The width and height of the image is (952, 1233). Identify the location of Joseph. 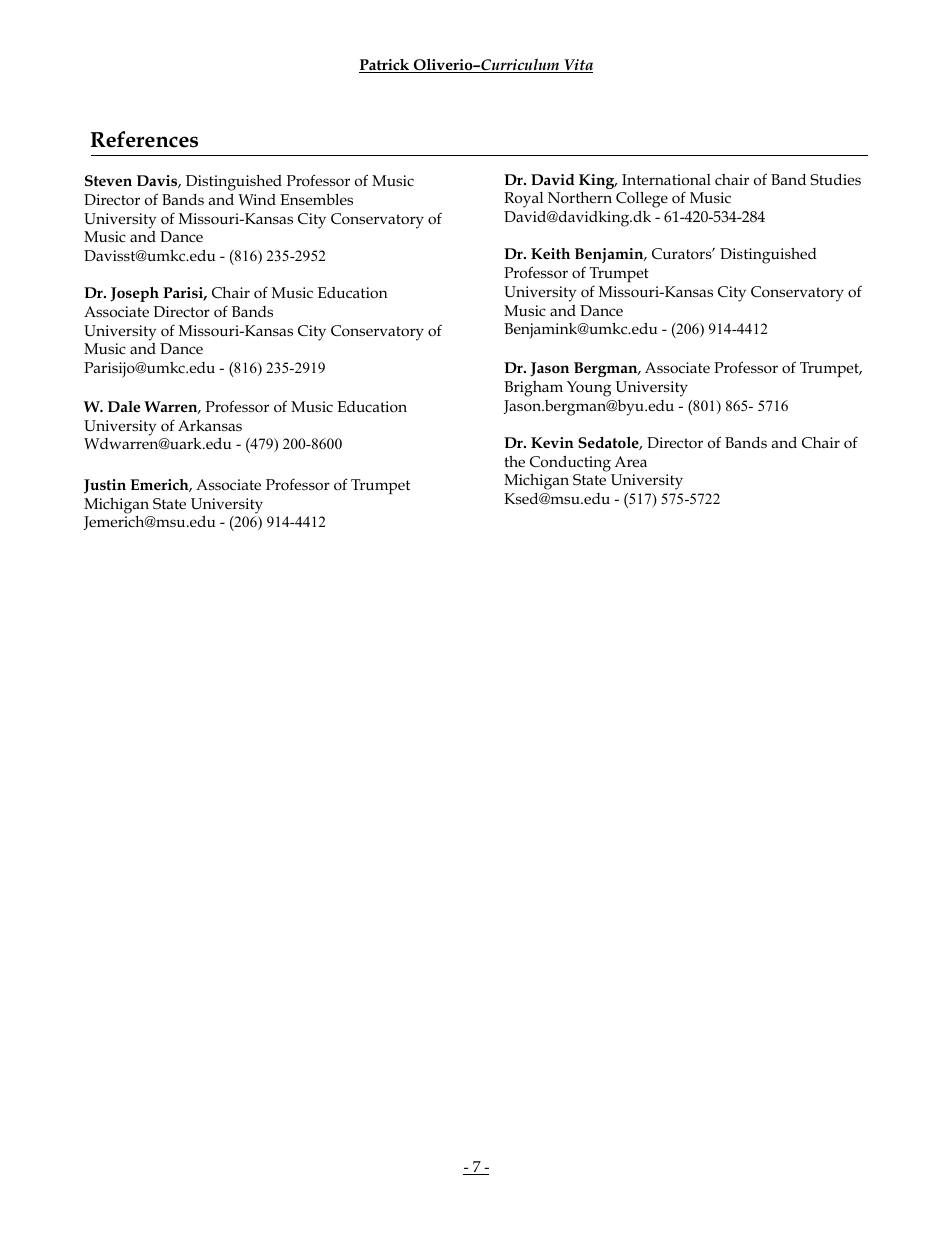
(134, 294).
